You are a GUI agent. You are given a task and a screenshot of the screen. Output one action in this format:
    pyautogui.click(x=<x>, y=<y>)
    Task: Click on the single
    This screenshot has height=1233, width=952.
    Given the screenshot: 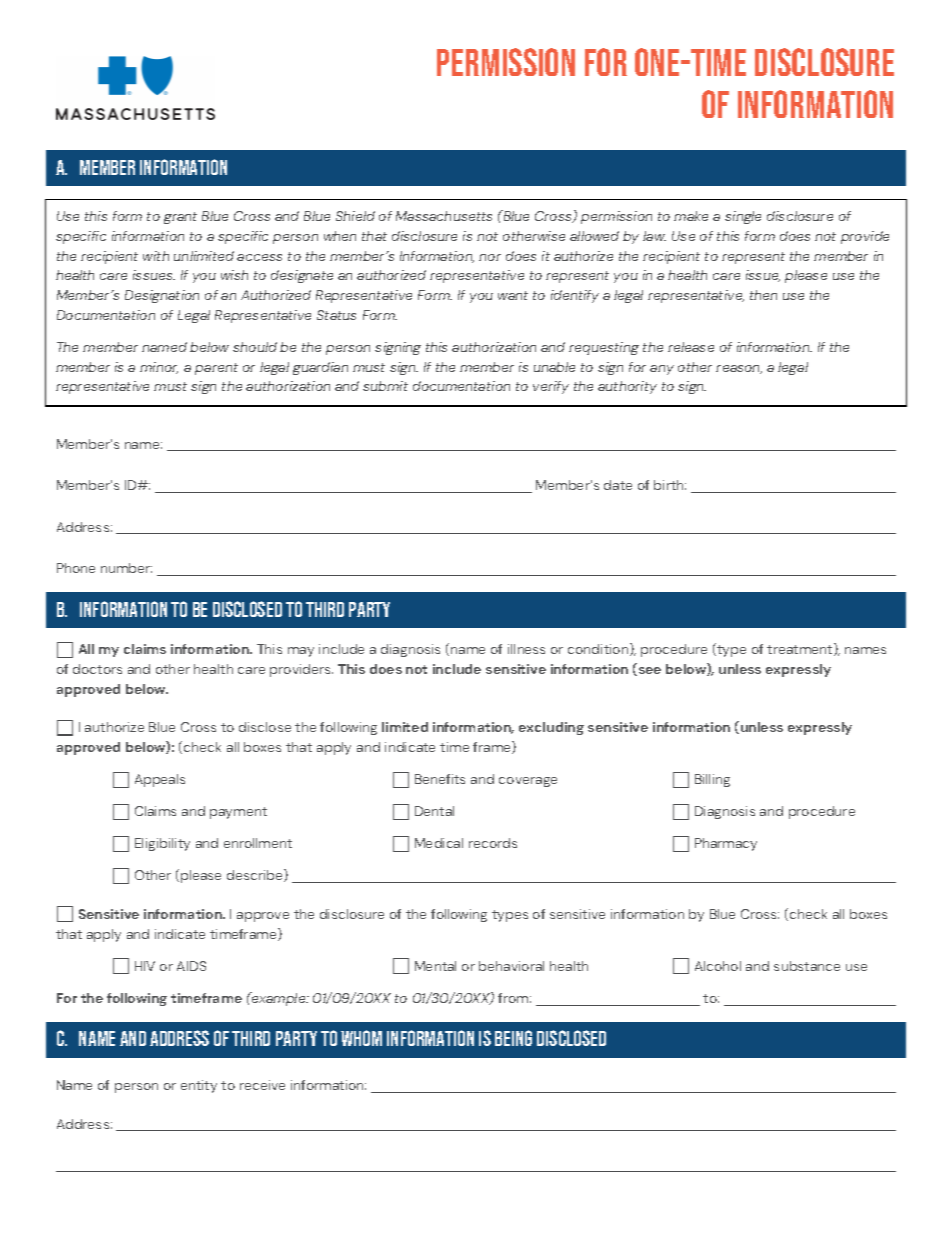 What is the action you would take?
    pyautogui.click(x=743, y=217)
